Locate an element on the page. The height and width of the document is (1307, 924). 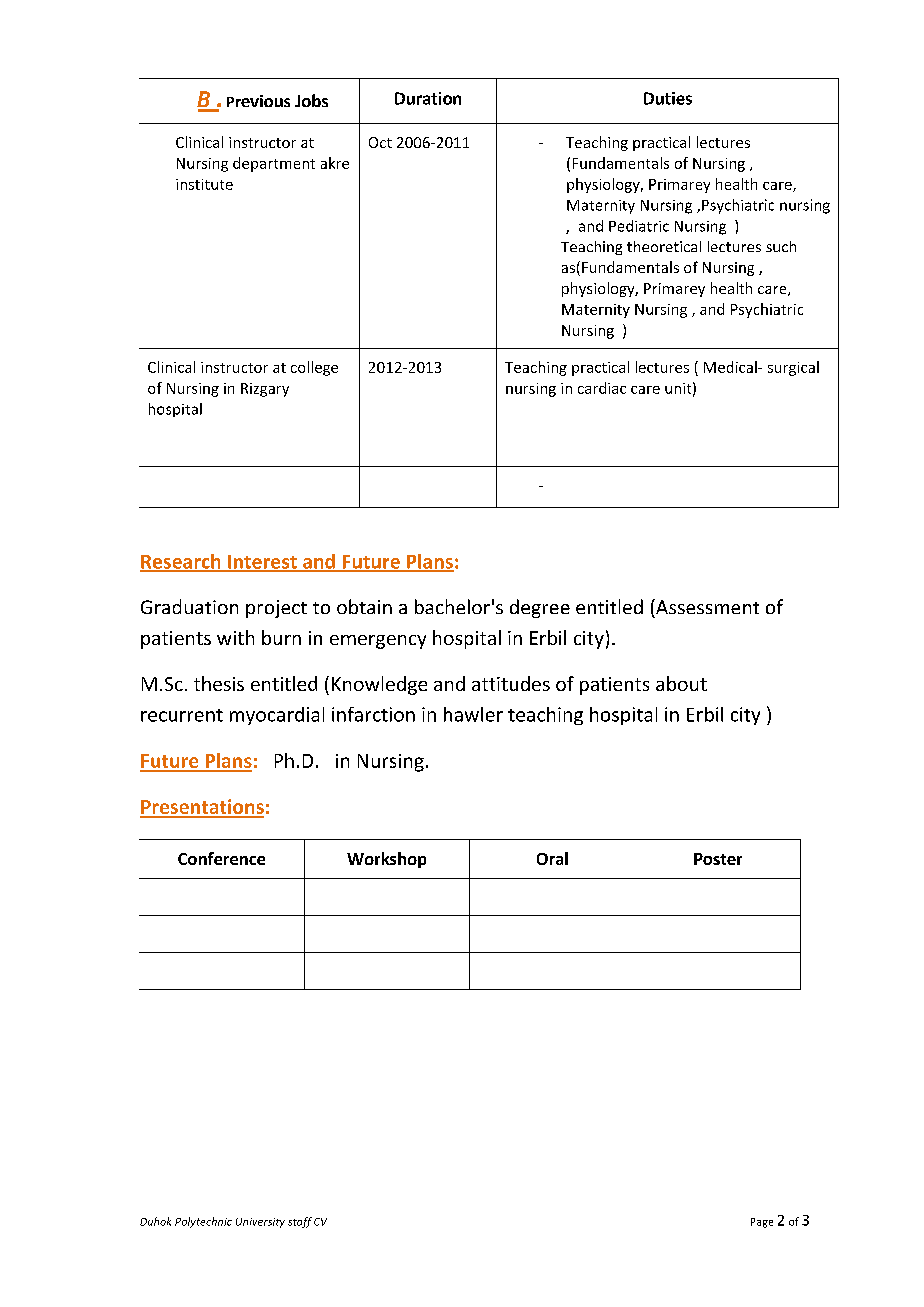
about is located at coordinates (681, 683).
